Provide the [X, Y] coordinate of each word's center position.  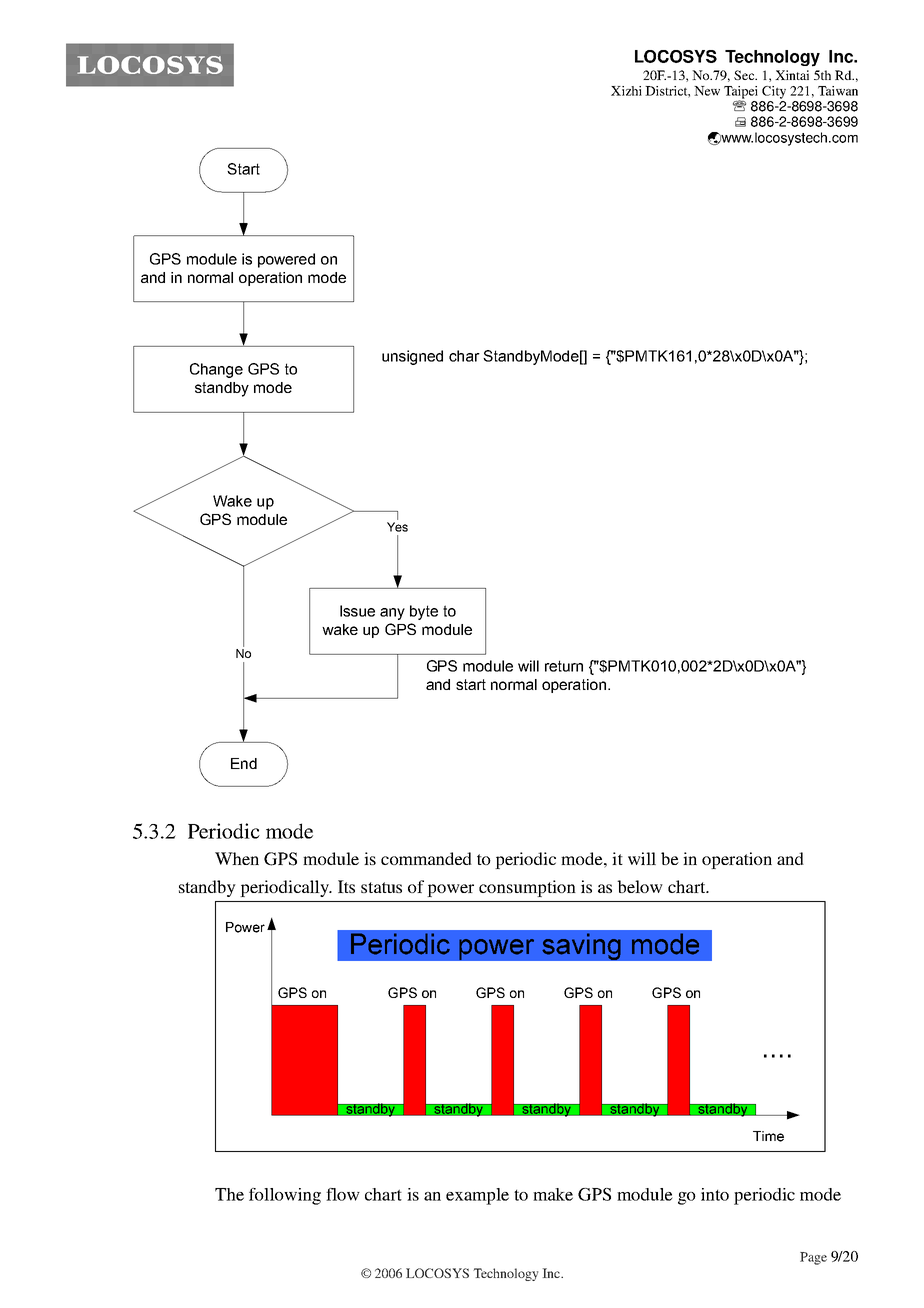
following [285, 1196]
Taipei [741, 93]
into [715, 1194]
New [707, 91]
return [564, 666]
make [553, 1194]
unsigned [412, 357]
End [244, 763]
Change [216, 370]
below [640, 886]
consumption [527, 888]
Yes [397, 527]
